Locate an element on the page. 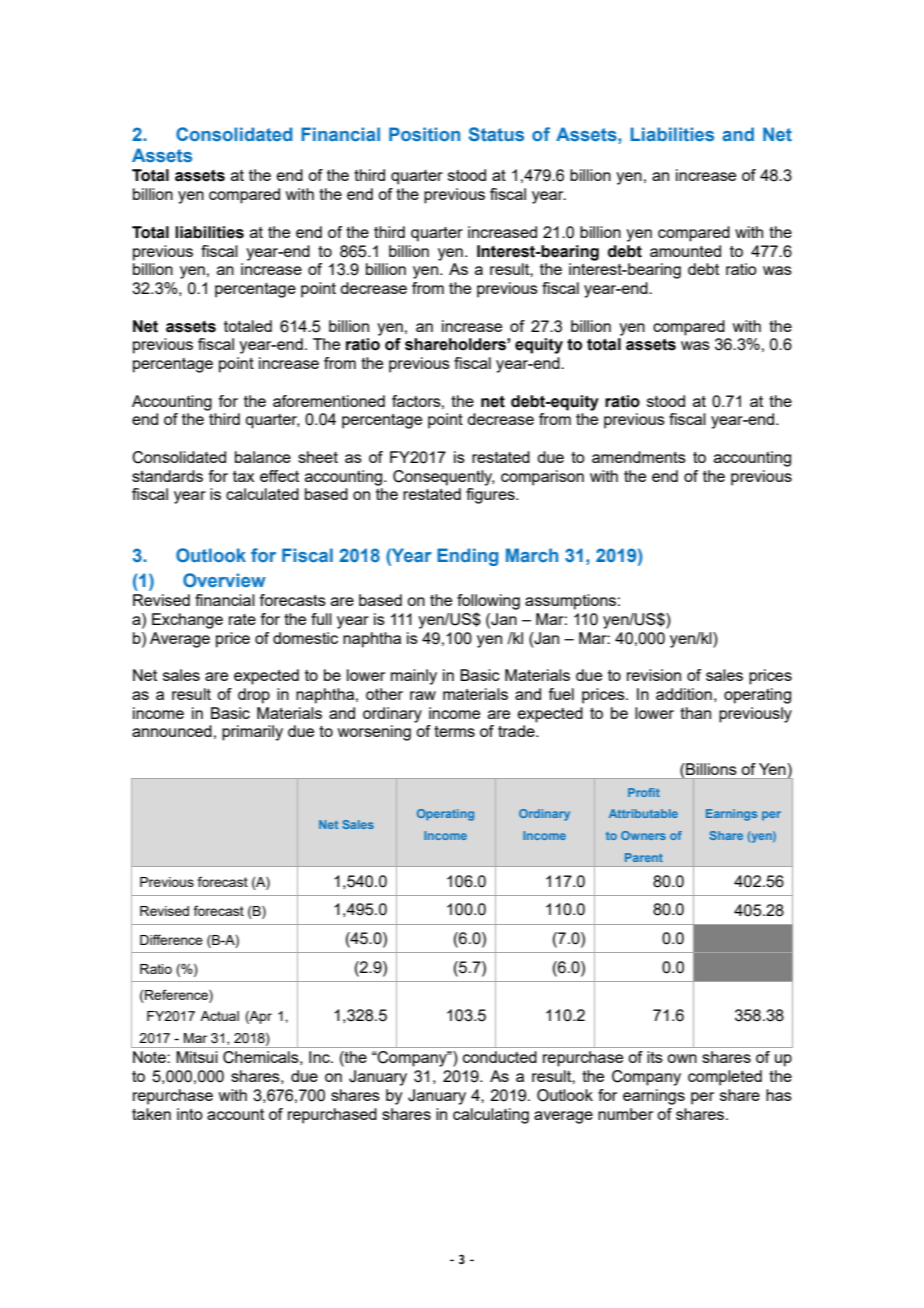 This page has width=924, height=1308. primarily is located at coordinates (252, 733).
